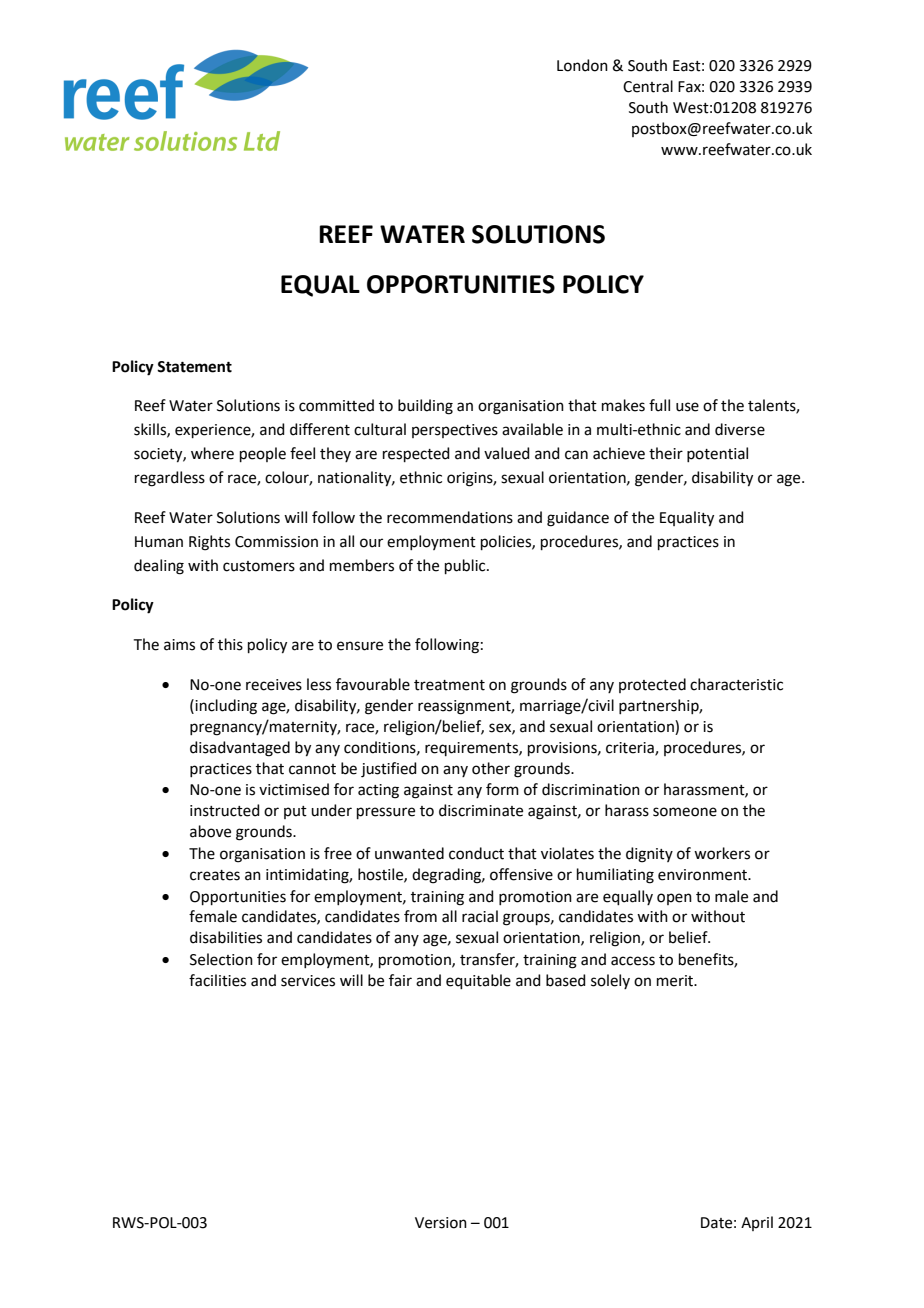 This page has height=1308, width=924. What do you see at coordinates (441, 1223) in the page?
I see `Version` at bounding box center [441, 1223].
